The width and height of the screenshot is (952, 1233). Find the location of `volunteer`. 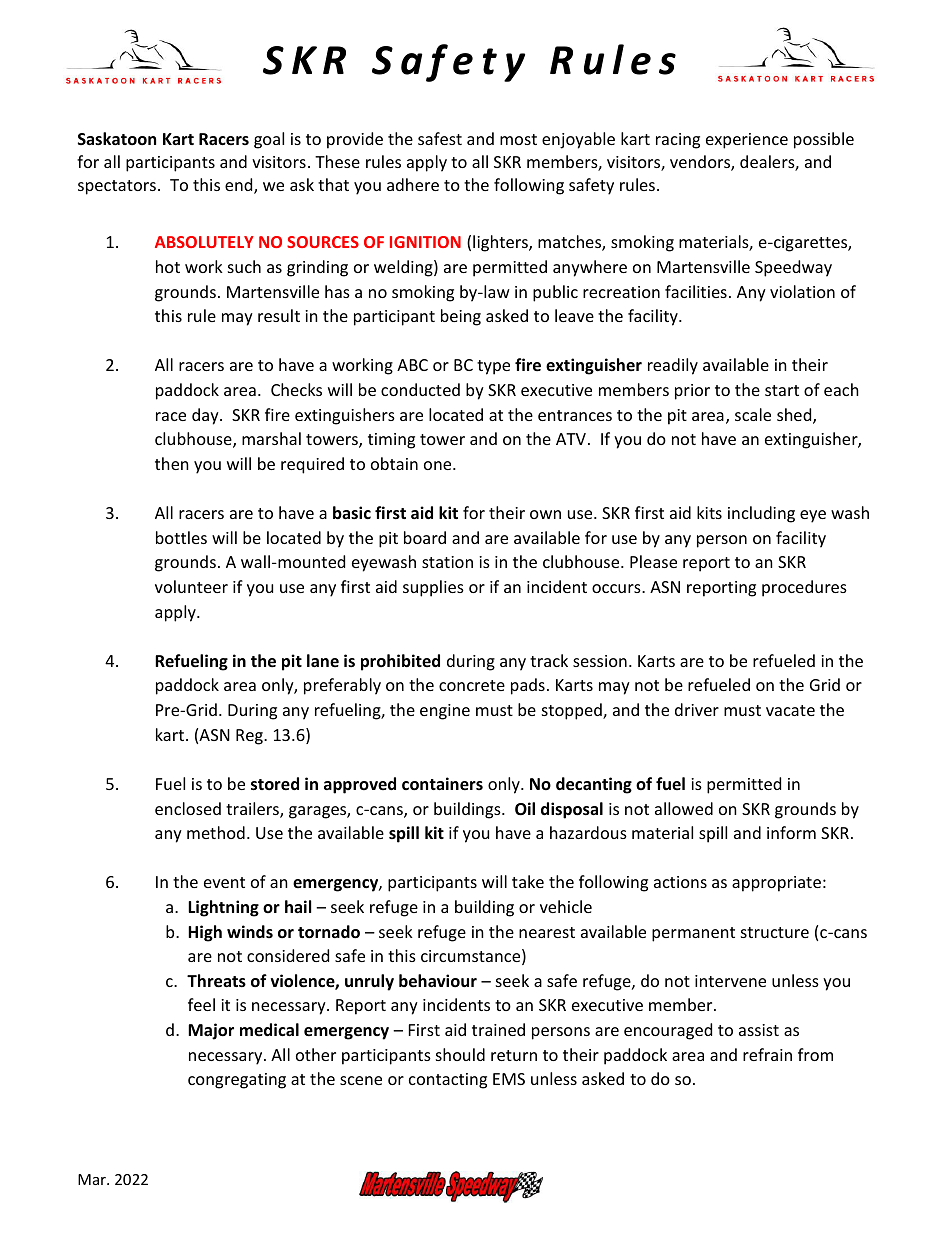

volunteer is located at coordinates (191, 586).
